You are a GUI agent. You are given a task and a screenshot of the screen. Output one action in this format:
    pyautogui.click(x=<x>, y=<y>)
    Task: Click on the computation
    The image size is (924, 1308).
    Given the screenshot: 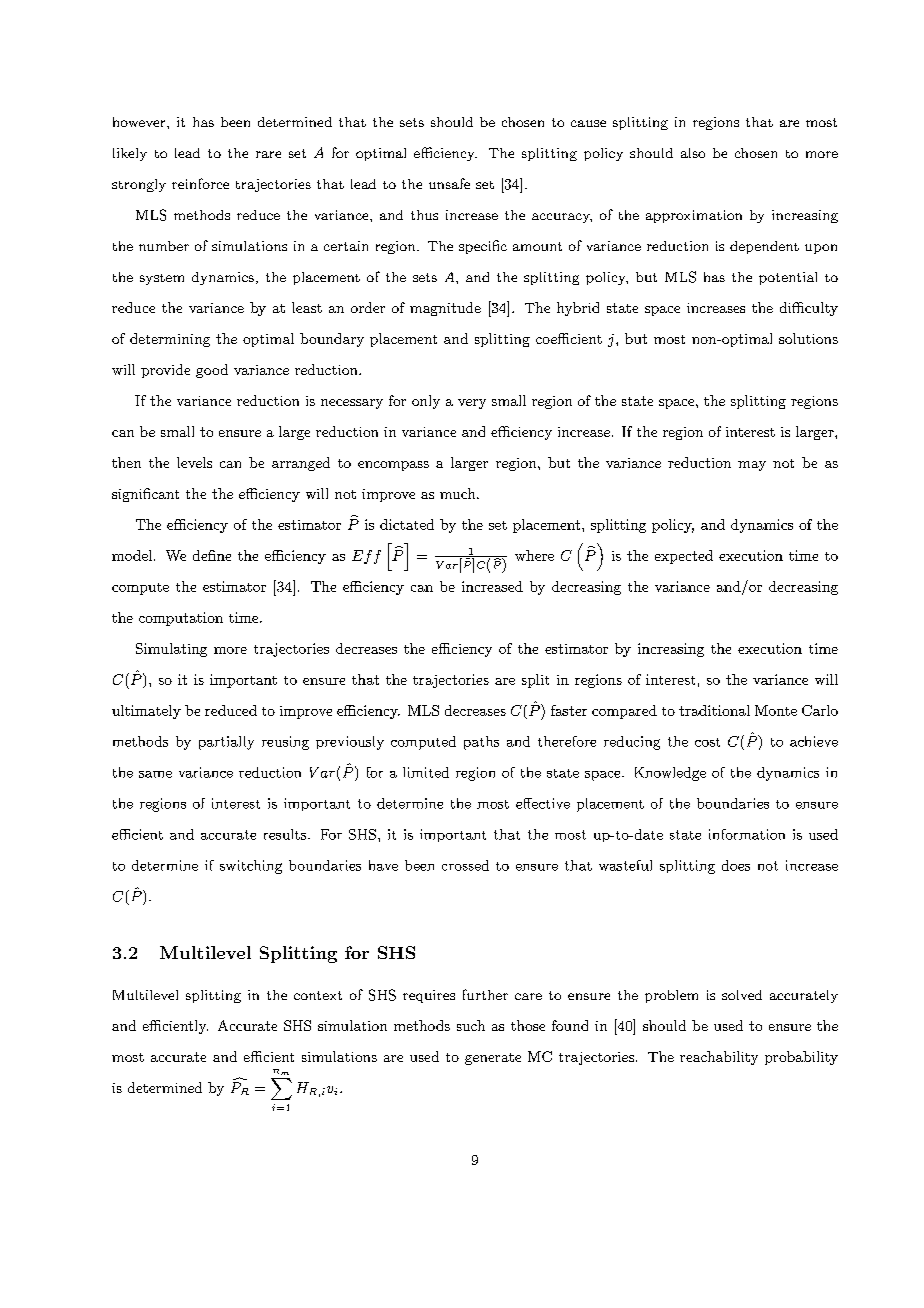 What is the action you would take?
    pyautogui.click(x=181, y=619)
